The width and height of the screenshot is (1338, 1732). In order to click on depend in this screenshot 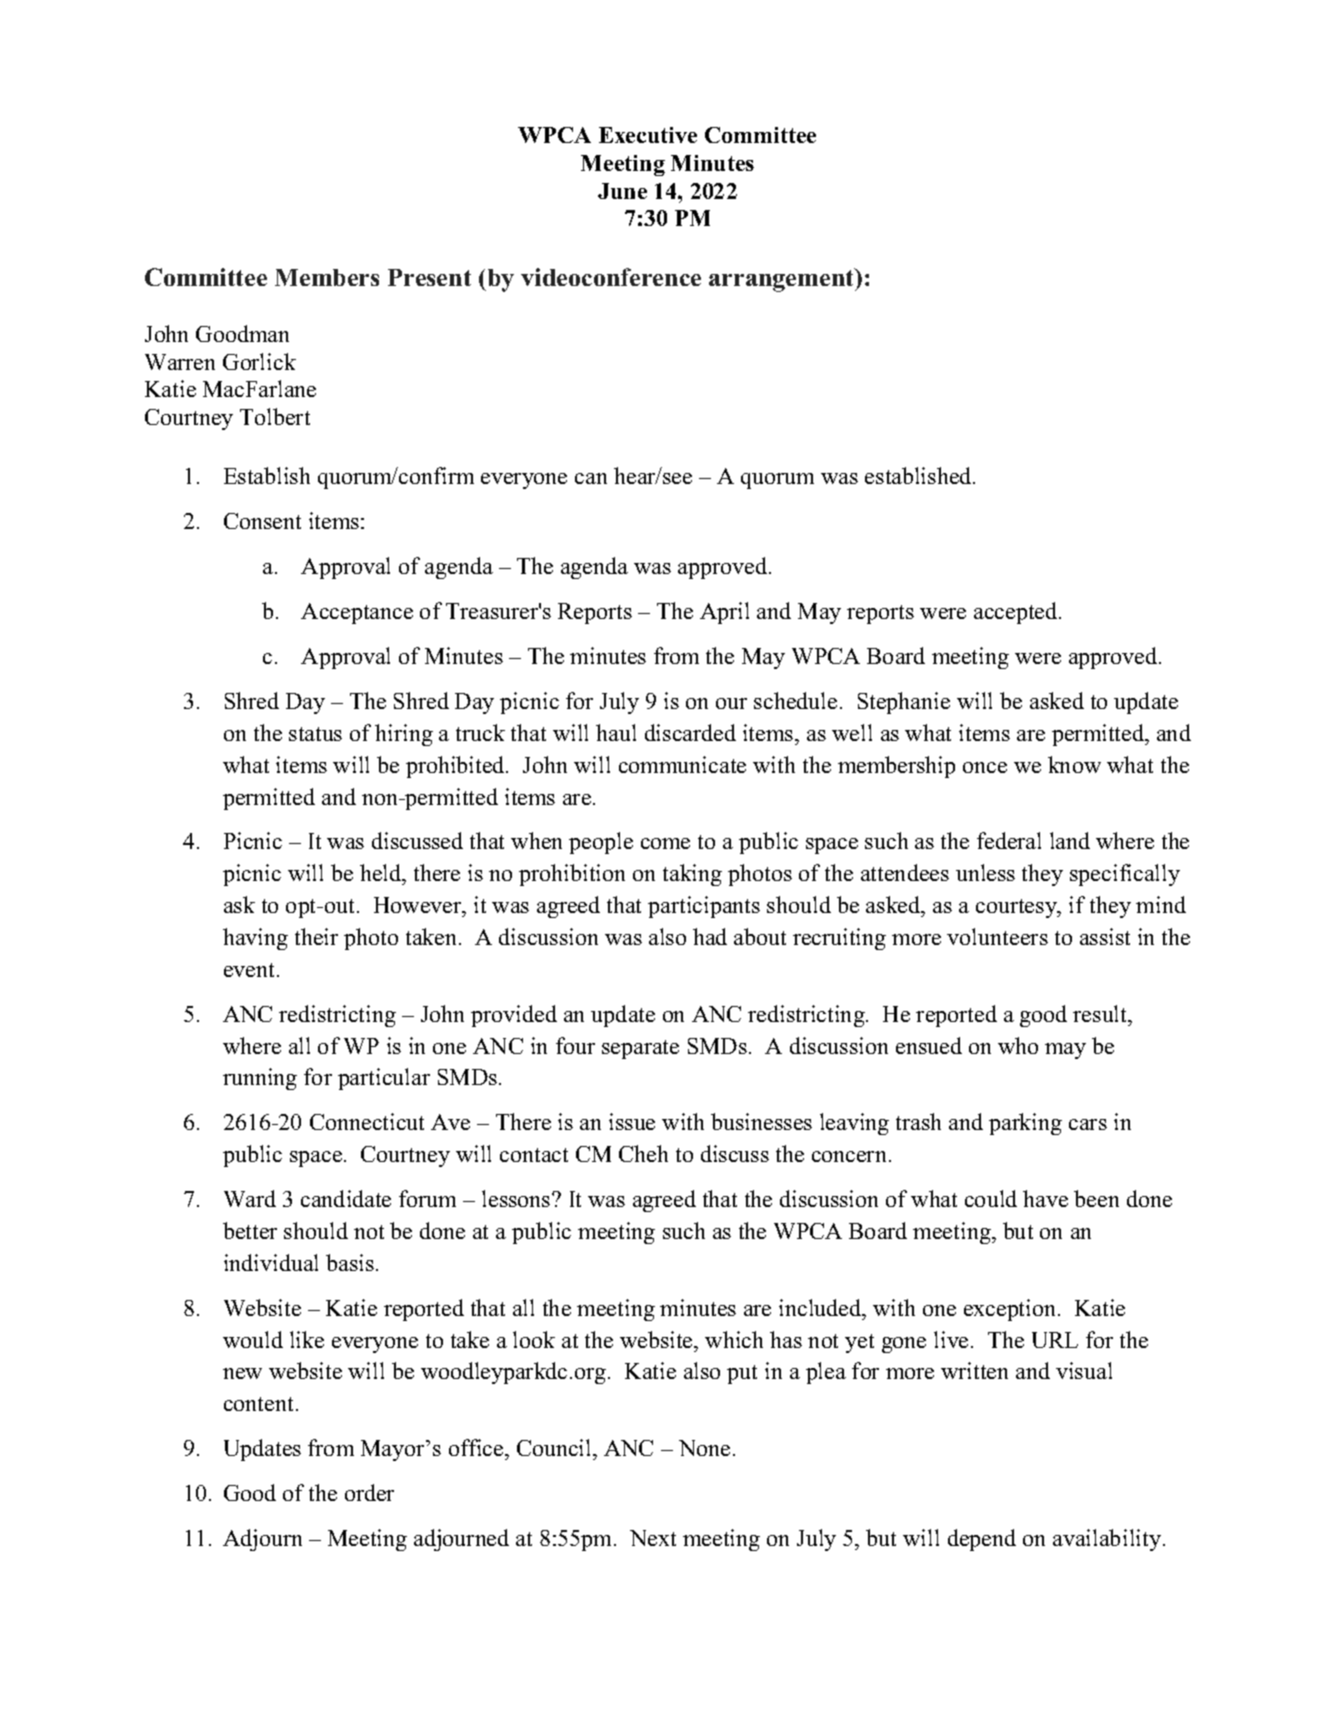, I will do `click(982, 1540)`.
